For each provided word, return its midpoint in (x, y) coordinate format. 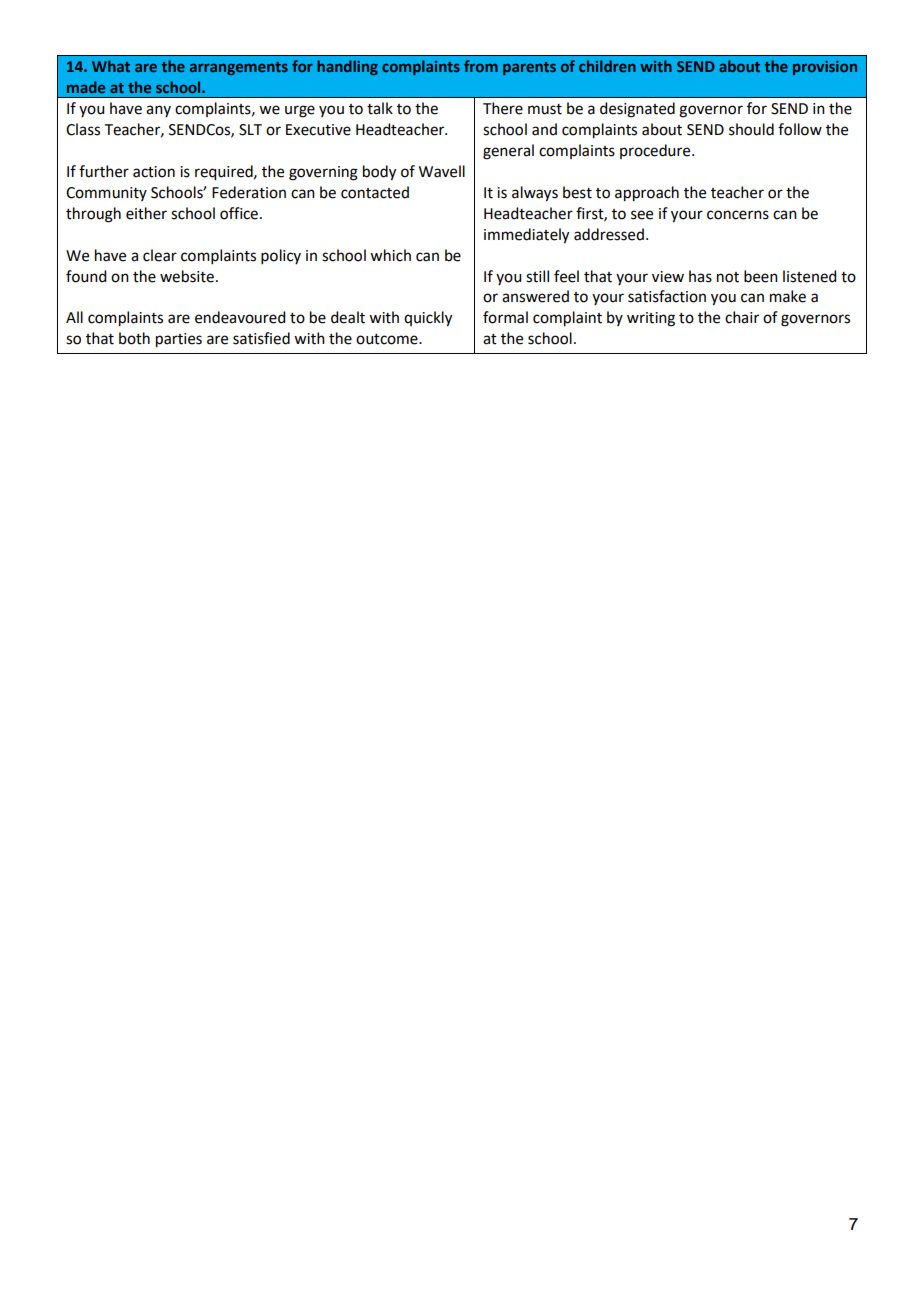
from (481, 66)
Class (83, 129)
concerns (738, 215)
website (187, 276)
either (146, 213)
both (134, 338)
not (728, 277)
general (508, 152)
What (111, 66)
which (390, 255)
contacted (375, 192)
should (751, 129)
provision (825, 68)
